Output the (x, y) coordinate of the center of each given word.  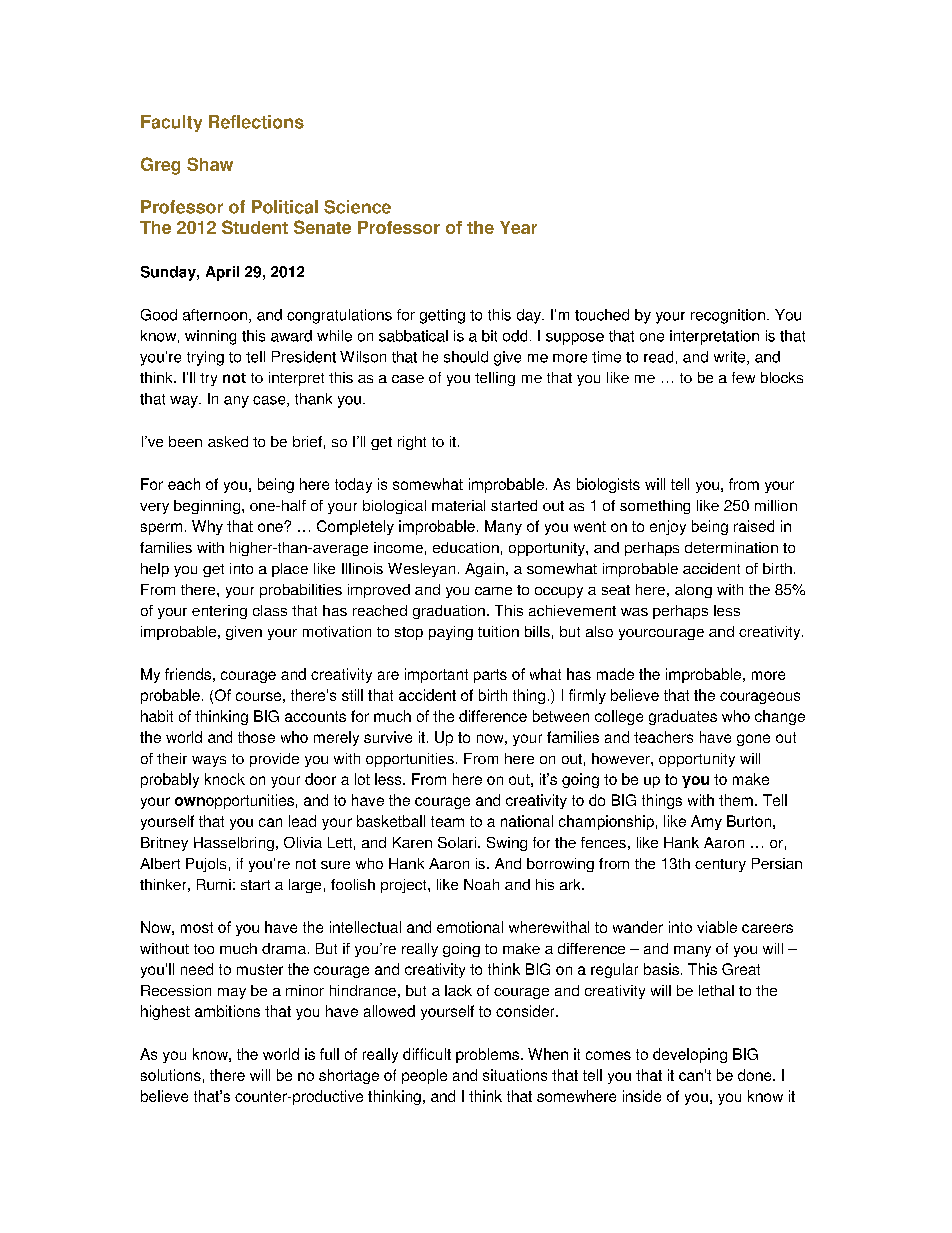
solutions (171, 1075)
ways (209, 761)
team (447, 821)
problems (487, 1055)
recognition (728, 316)
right (412, 443)
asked (228, 441)
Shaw (210, 164)
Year (518, 227)
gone (753, 740)
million (776, 505)
